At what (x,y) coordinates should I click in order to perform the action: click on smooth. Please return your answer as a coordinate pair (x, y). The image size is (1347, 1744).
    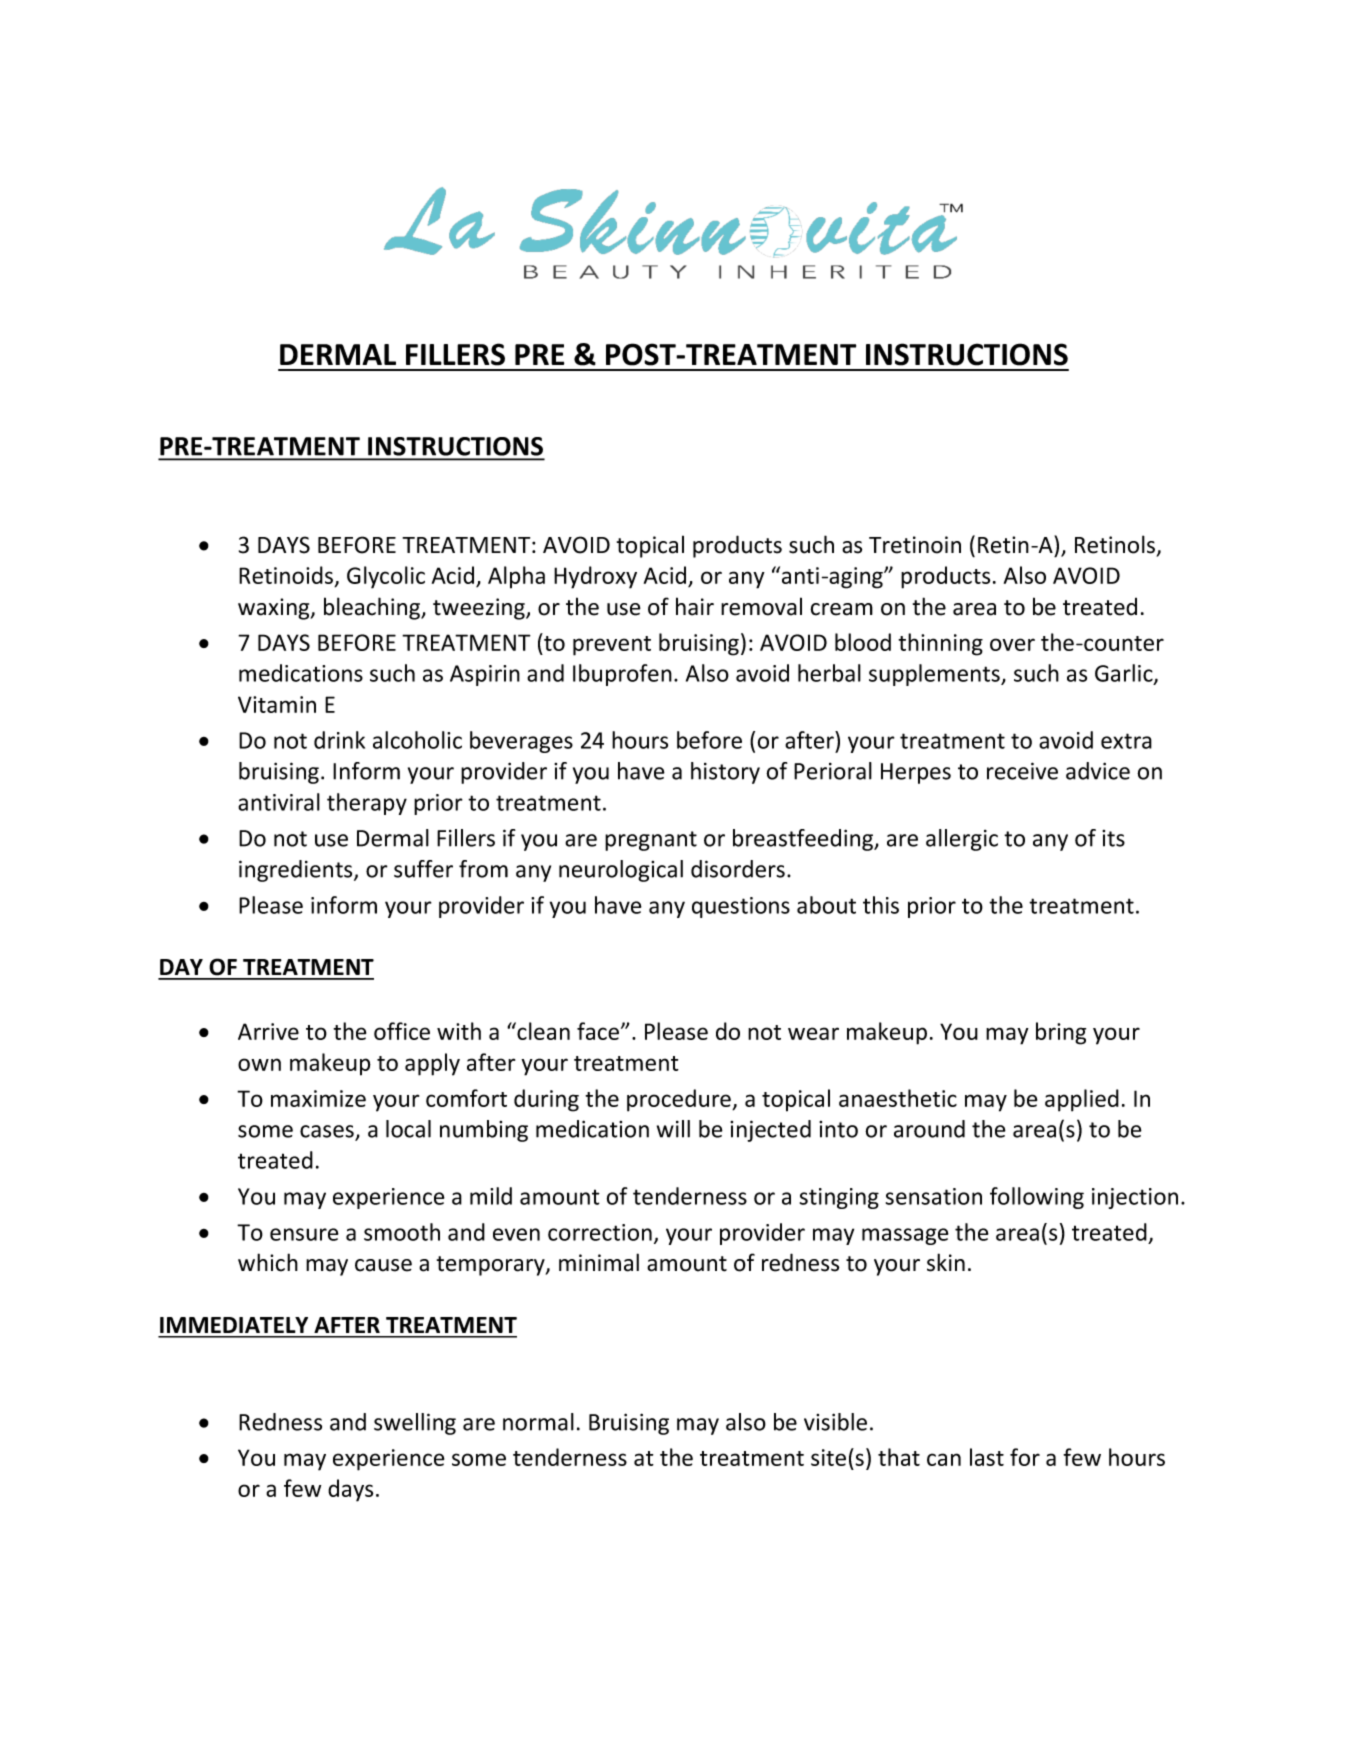
    Looking at the image, I should click on (402, 1232).
